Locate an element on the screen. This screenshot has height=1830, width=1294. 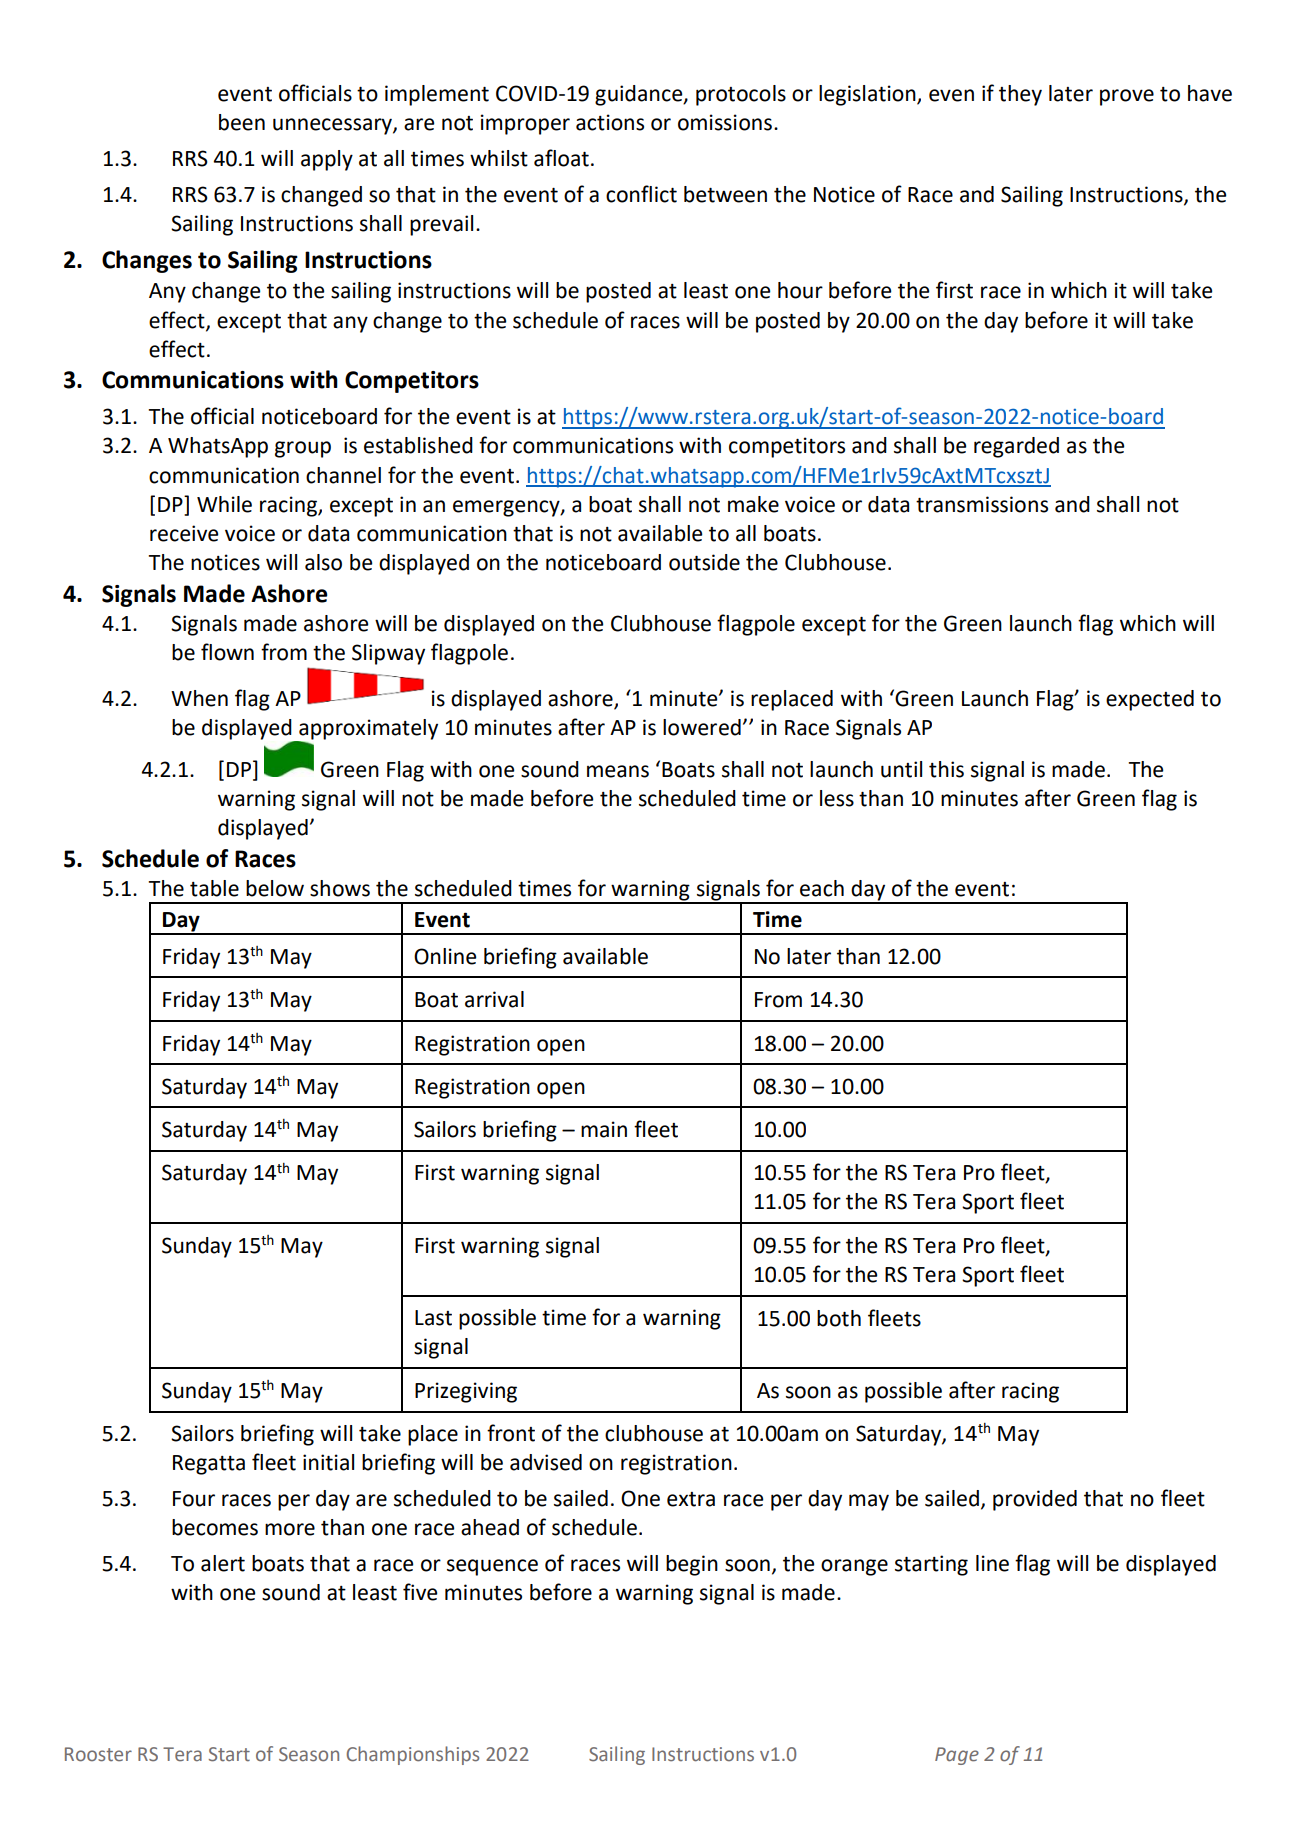
lowered is located at coordinates (702, 727).
